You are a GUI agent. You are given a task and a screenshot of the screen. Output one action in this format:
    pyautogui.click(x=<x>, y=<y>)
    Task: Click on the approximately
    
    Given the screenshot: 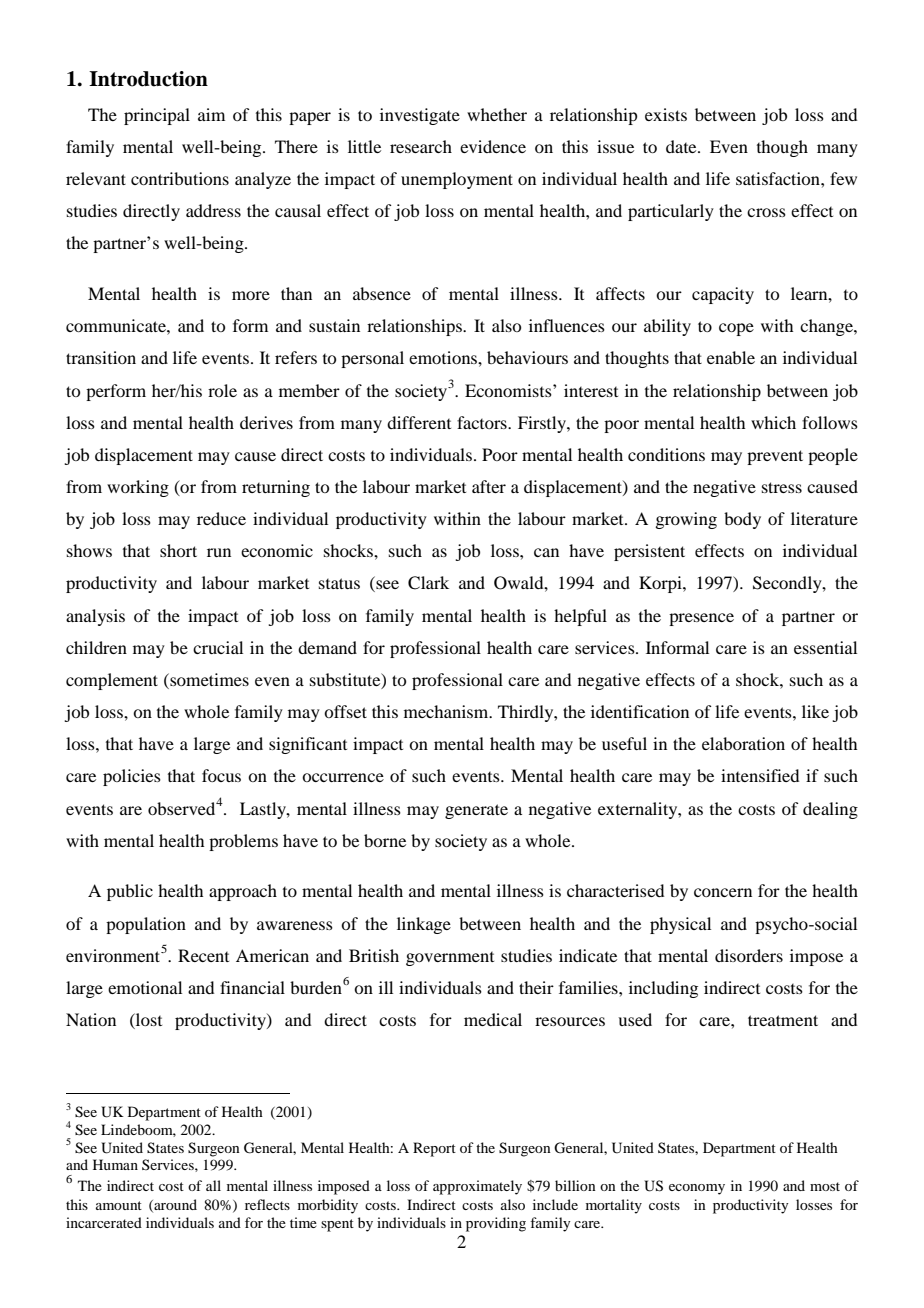 What is the action you would take?
    pyautogui.click(x=477, y=1187)
